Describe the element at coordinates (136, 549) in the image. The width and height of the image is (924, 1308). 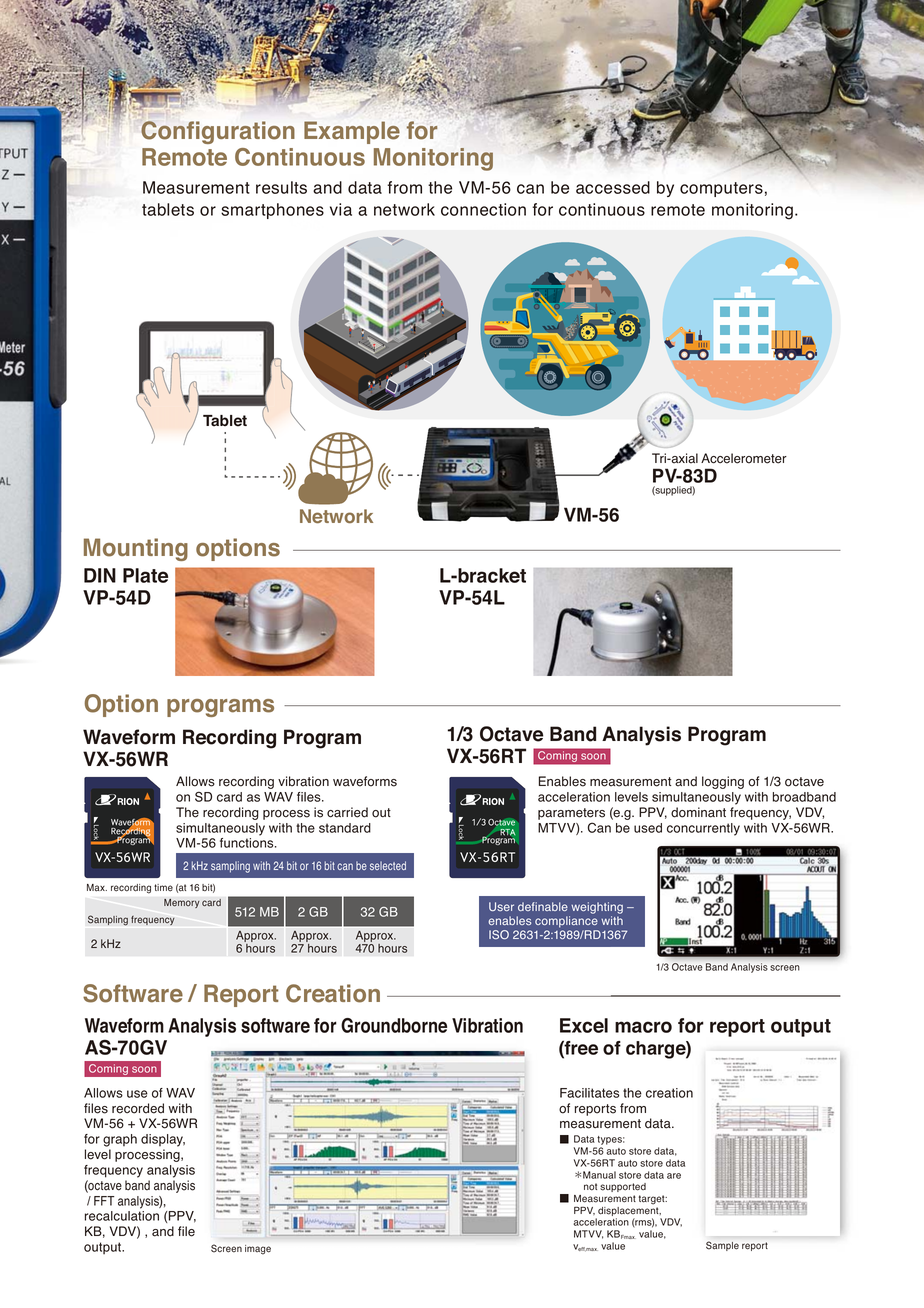
I see `Mounting` at that location.
